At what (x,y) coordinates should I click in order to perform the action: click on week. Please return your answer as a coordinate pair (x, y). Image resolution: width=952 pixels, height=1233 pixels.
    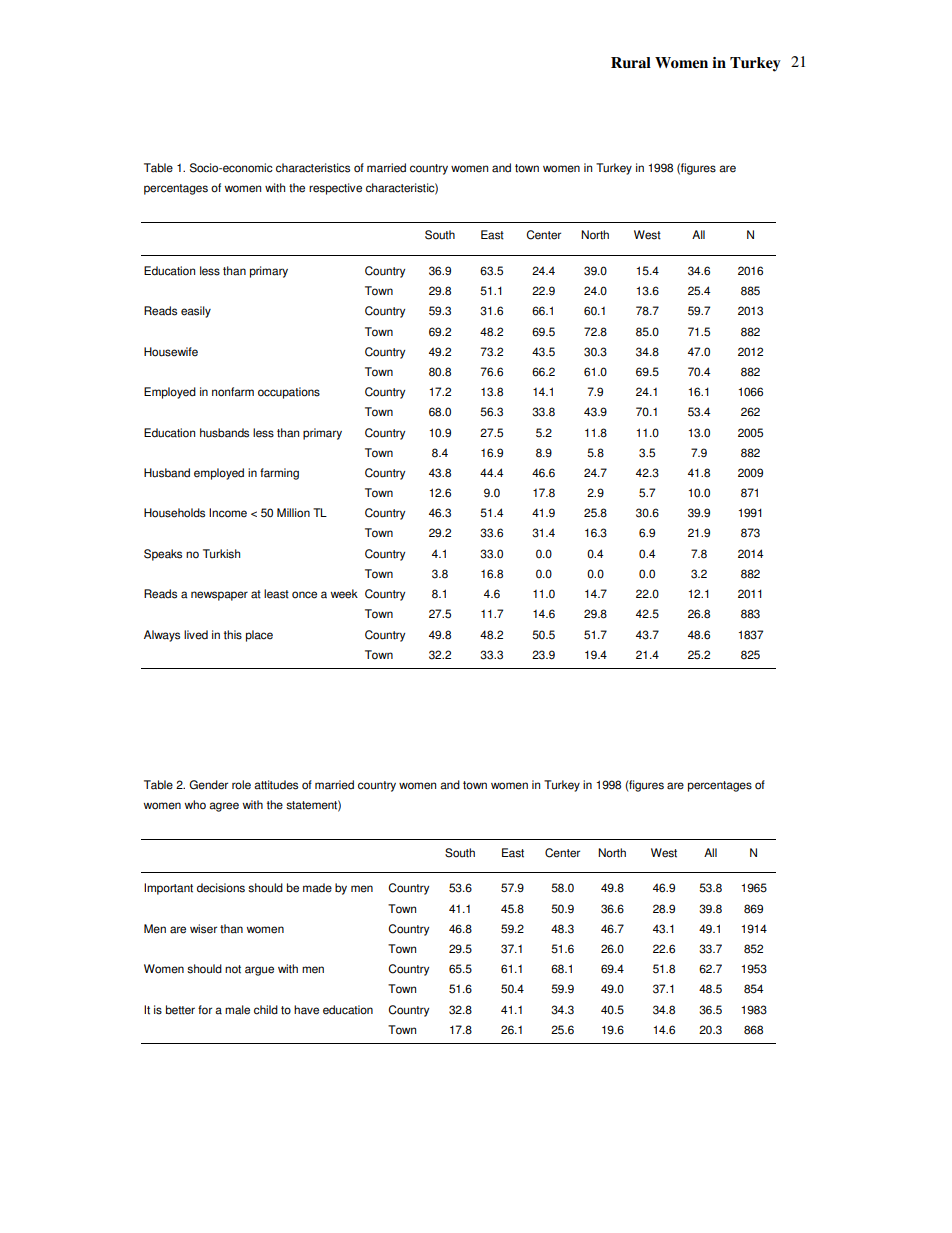
    Looking at the image, I should click on (344, 594).
